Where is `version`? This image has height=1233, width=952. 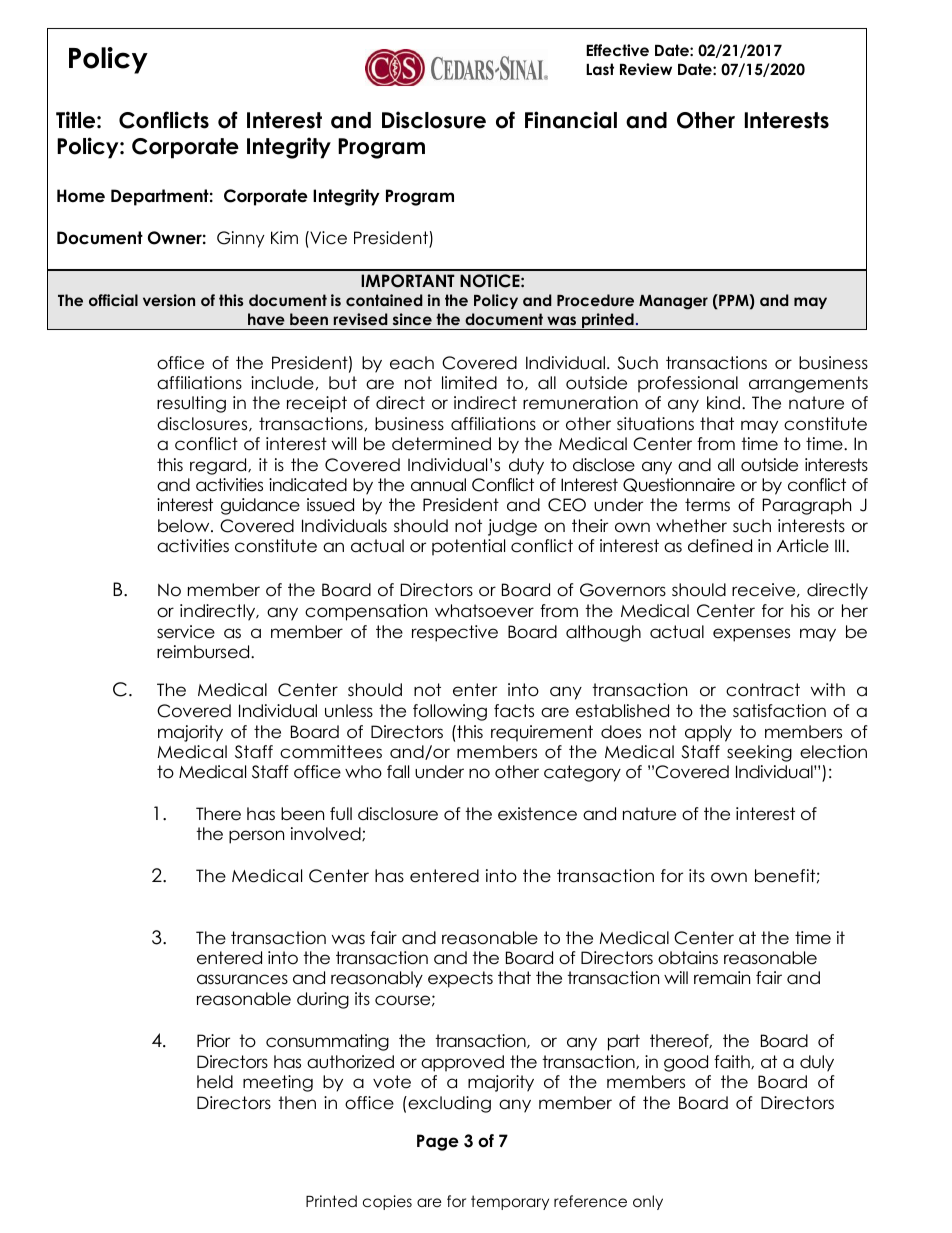
version is located at coordinates (169, 300).
